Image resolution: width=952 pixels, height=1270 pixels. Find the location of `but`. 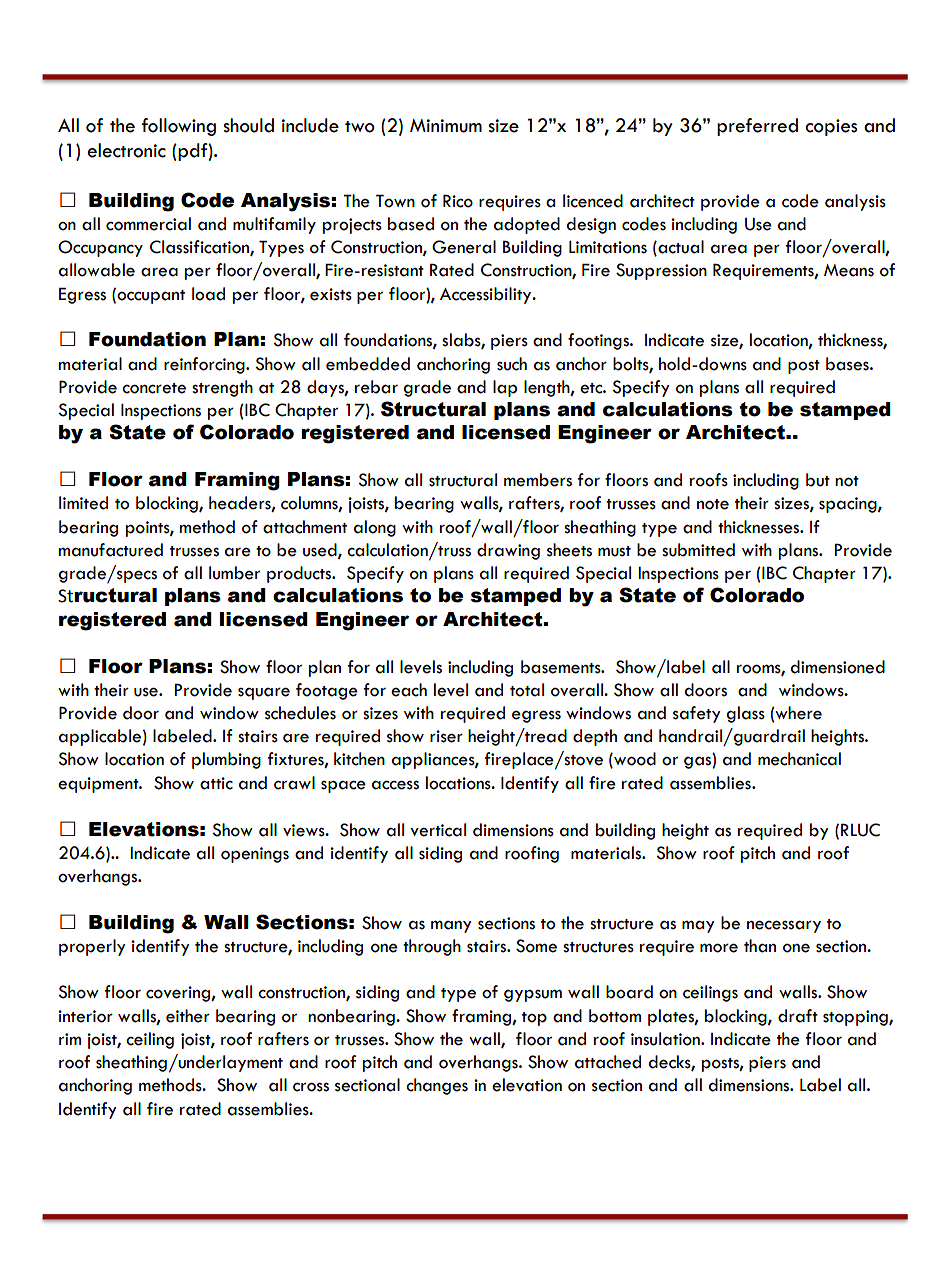

but is located at coordinates (818, 480).
